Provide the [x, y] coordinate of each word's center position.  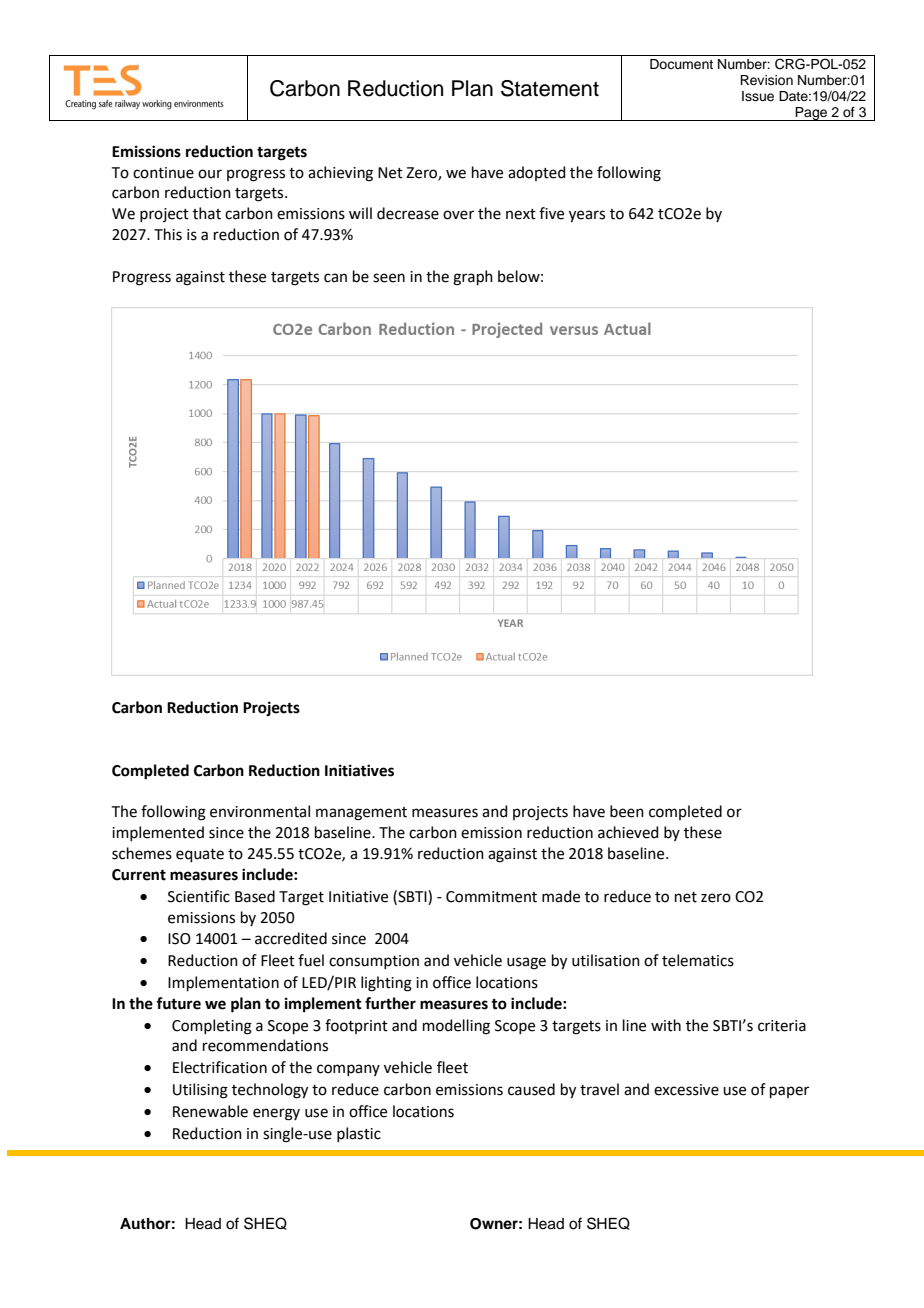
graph [473, 278]
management [361, 814]
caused [531, 1089]
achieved [628, 832]
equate [200, 855]
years [587, 216]
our [210, 174]
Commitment [491, 897]
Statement [550, 88]
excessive [686, 1090]
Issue [758, 96]
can [335, 278]
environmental [260, 811]
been [627, 811]
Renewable [210, 1111]
